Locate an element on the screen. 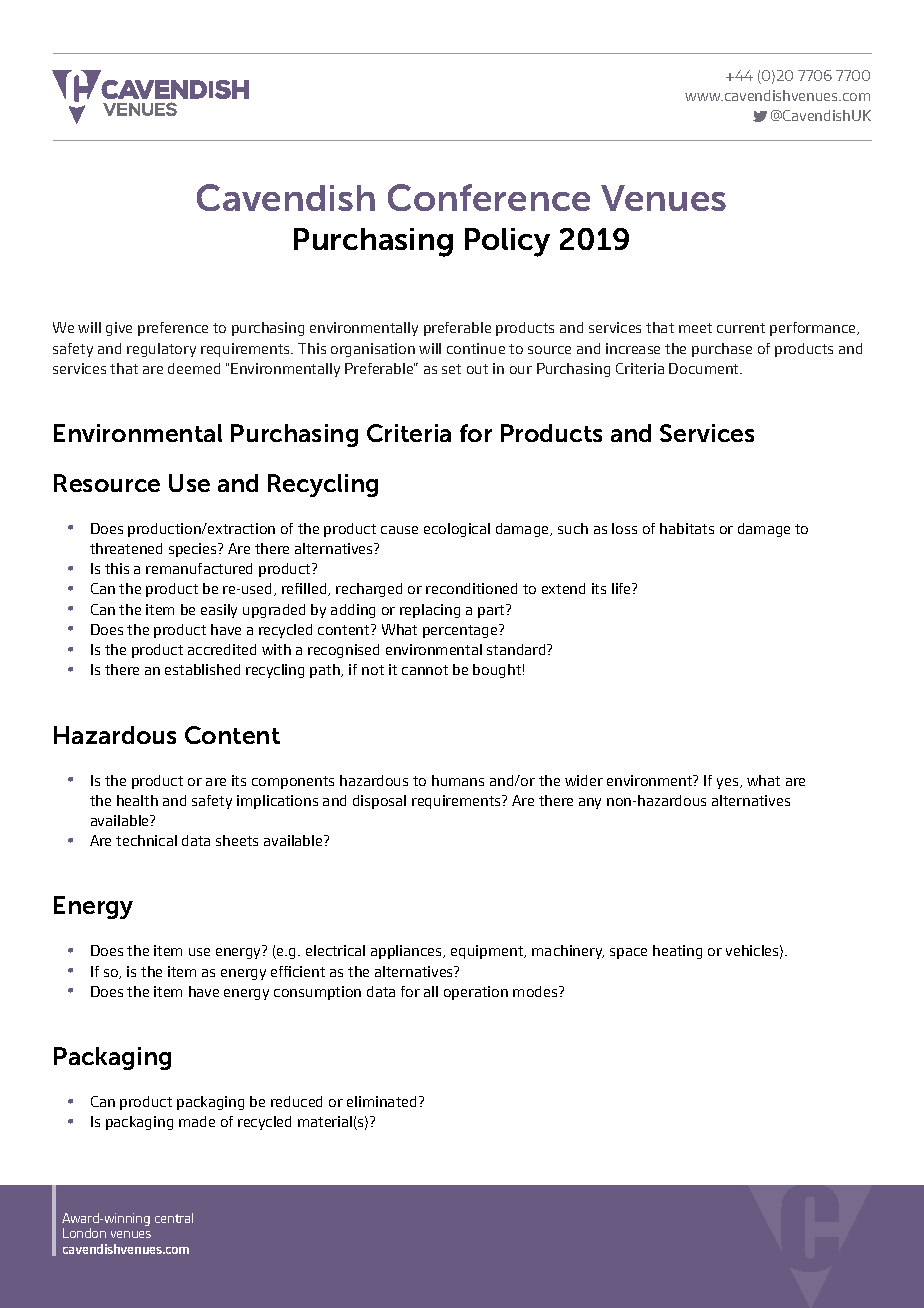  ecological is located at coordinates (457, 530).
